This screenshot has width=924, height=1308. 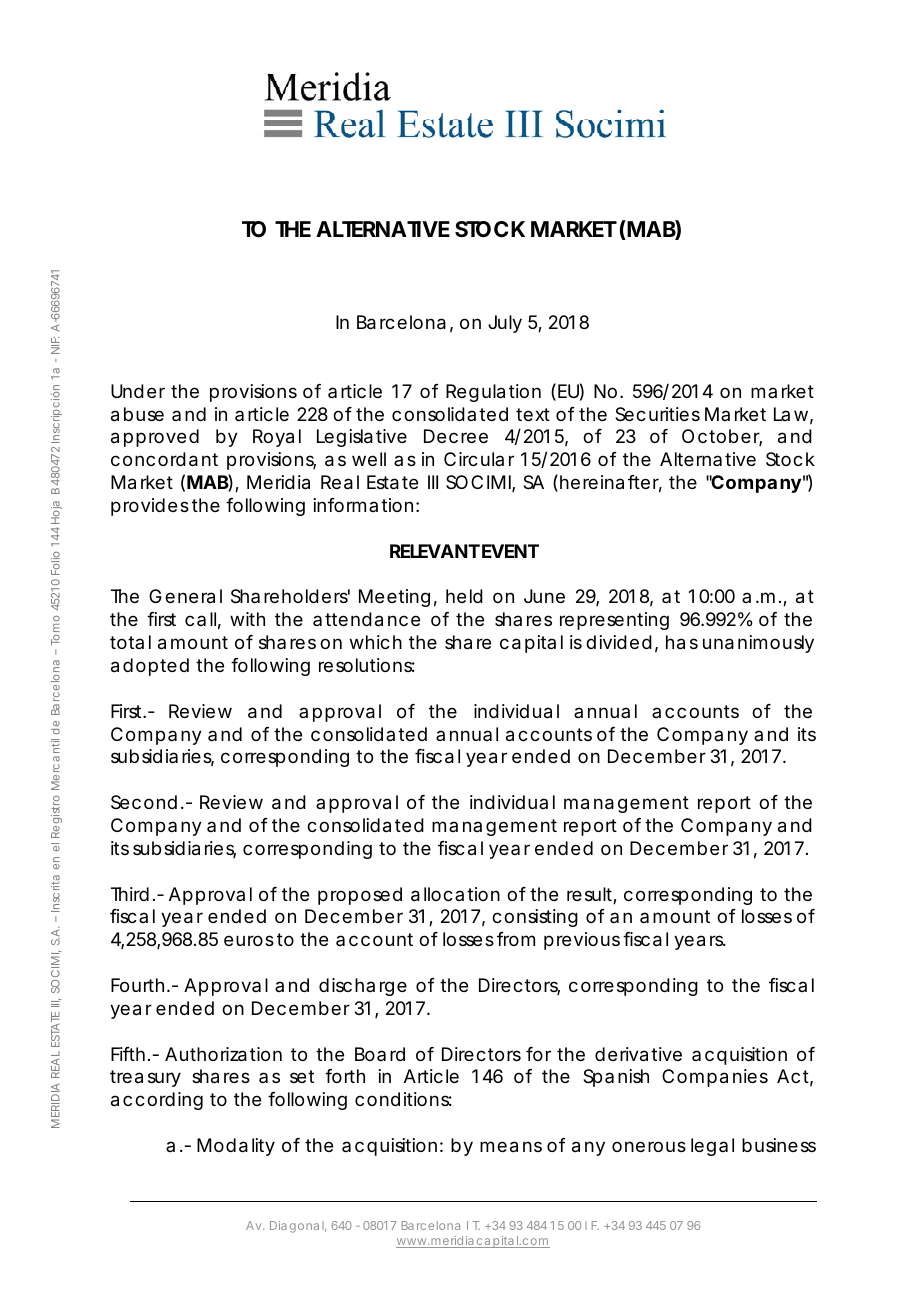 What do you see at coordinates (249, 940) in the screenshot?
I see `euros` at bounding box center [249, 940].
